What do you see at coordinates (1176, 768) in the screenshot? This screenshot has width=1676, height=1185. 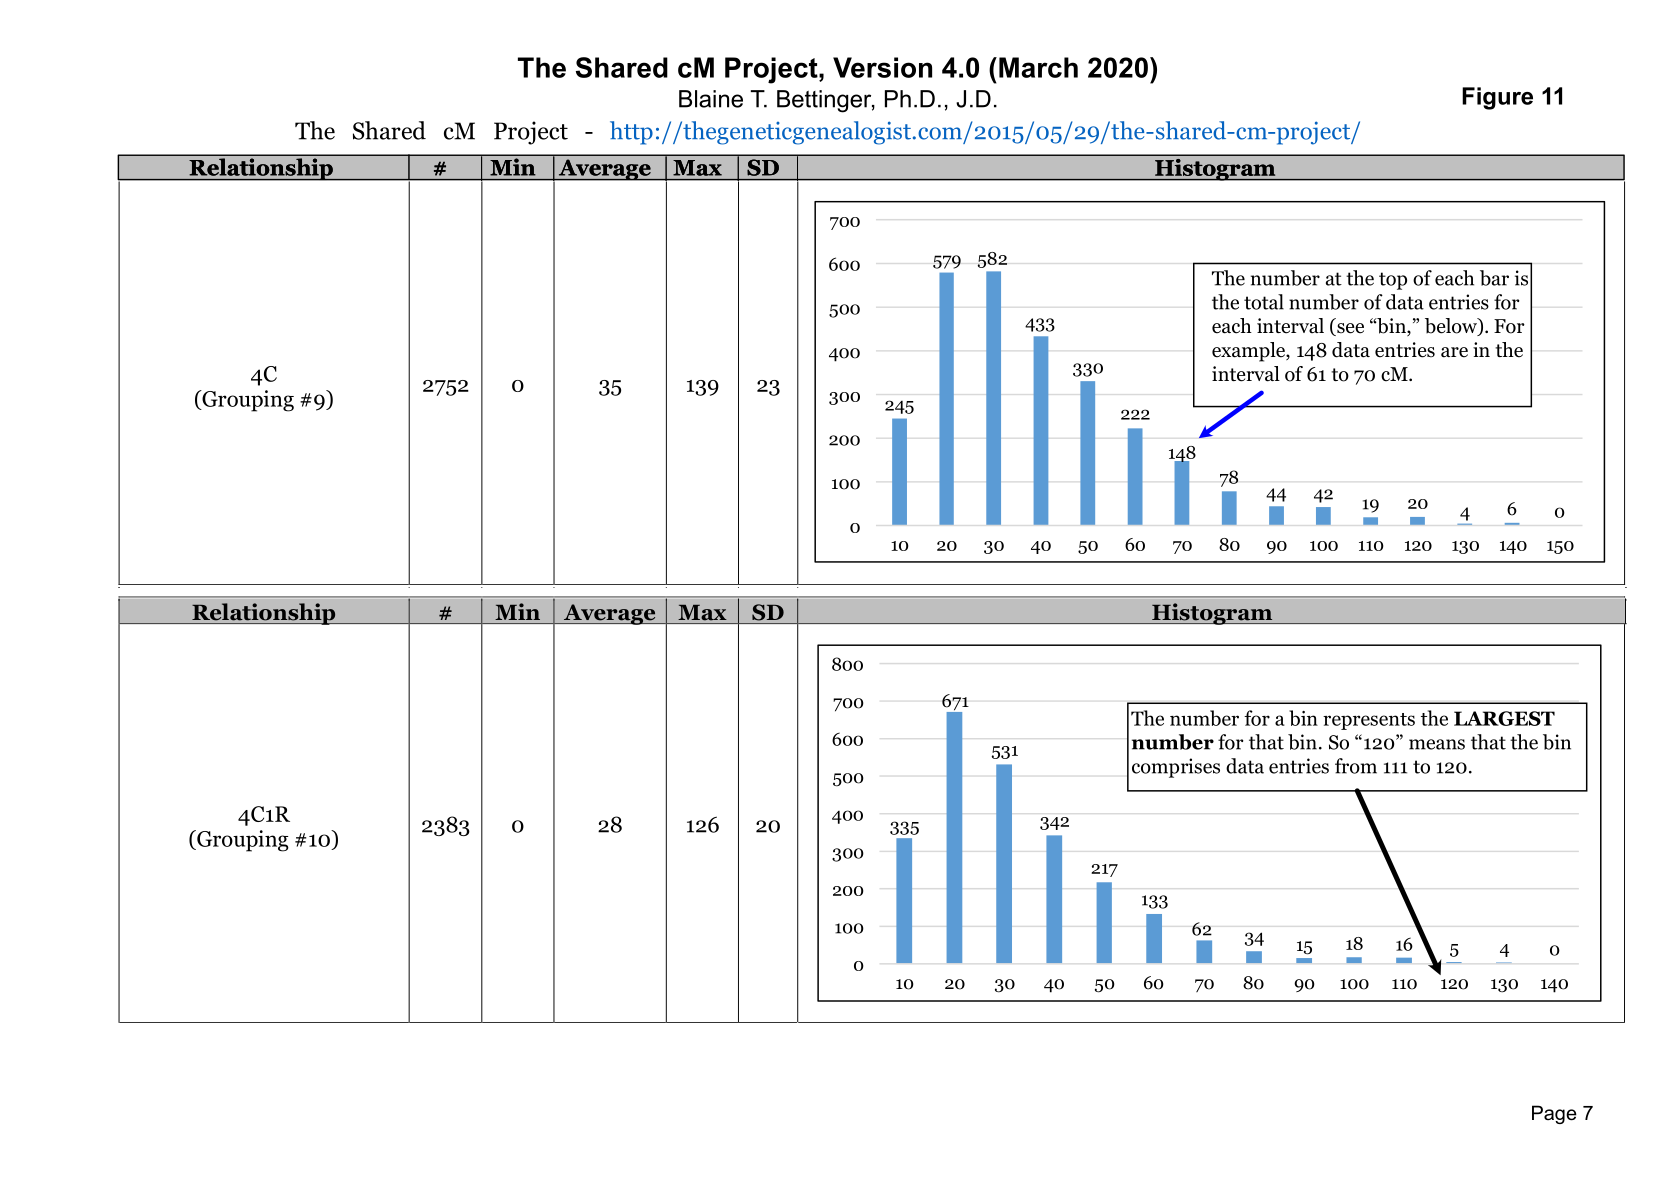 I see `comprises` at bounding box center [1176, 768].
